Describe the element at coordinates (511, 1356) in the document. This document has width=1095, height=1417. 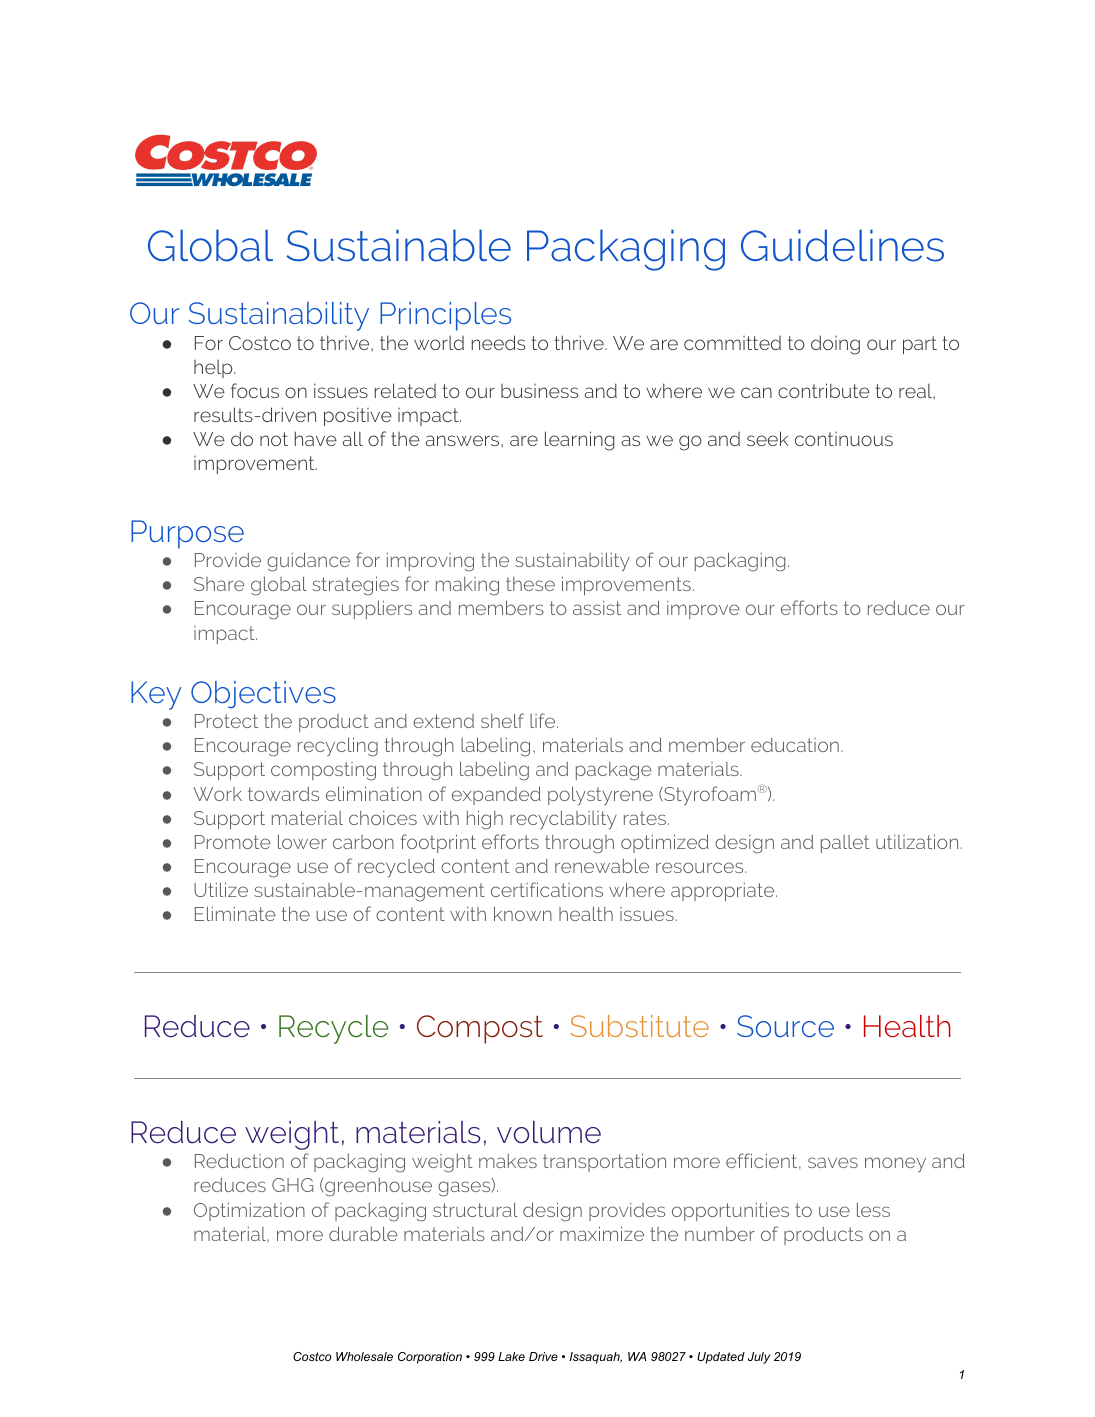
I see `Lake` at that location.
